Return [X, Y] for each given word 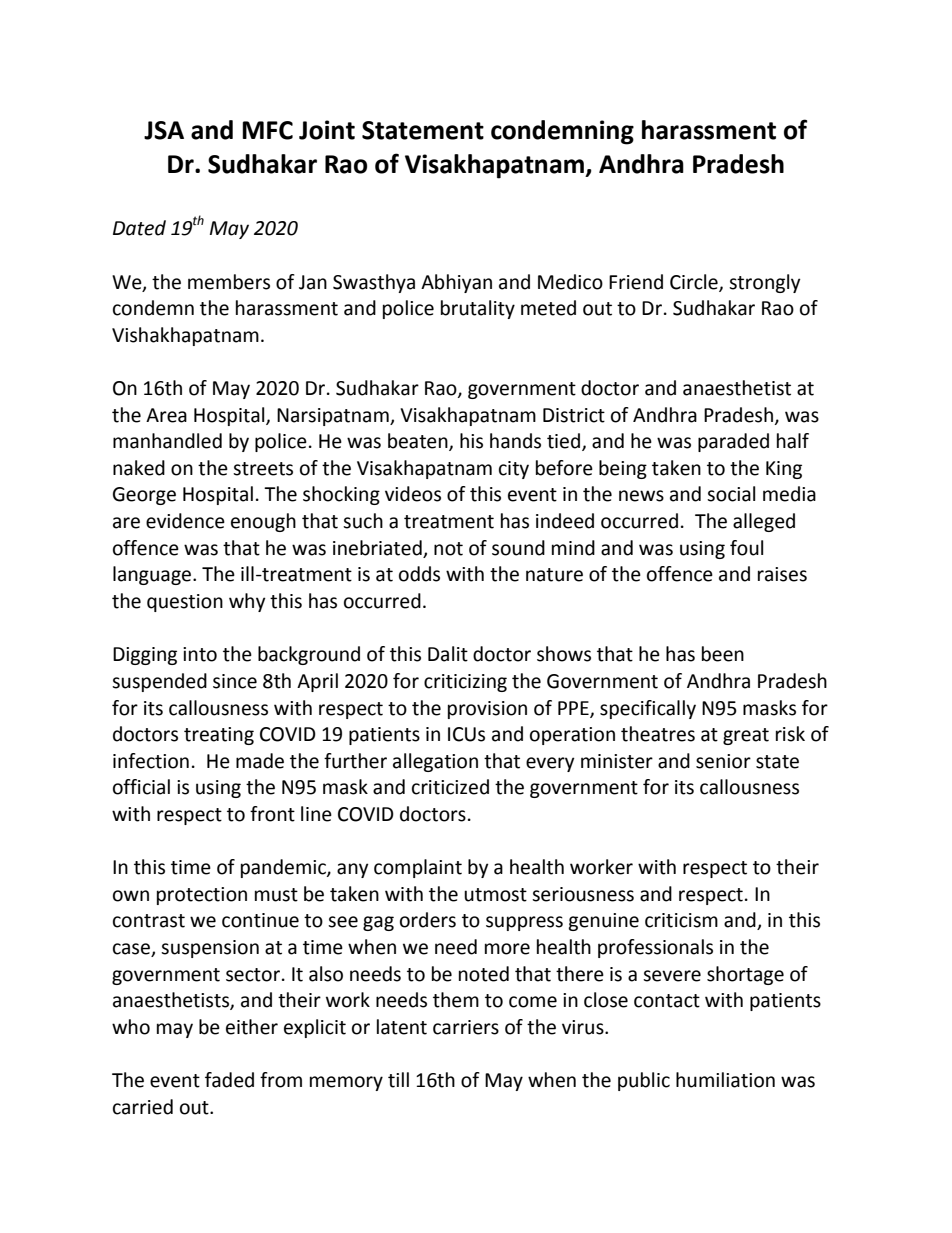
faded [229, 1080]
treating [219, 736]
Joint [327, 130]
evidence [185, 521]
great [746, 736]
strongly [765, 283]
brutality [478, 309]
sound [518, 548]
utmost [495, 895]
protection [202, 896]
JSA [164, 130]
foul [746, 548]
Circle [695, 282]
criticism [681, 920]
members [229, 282]
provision [487, 710]
